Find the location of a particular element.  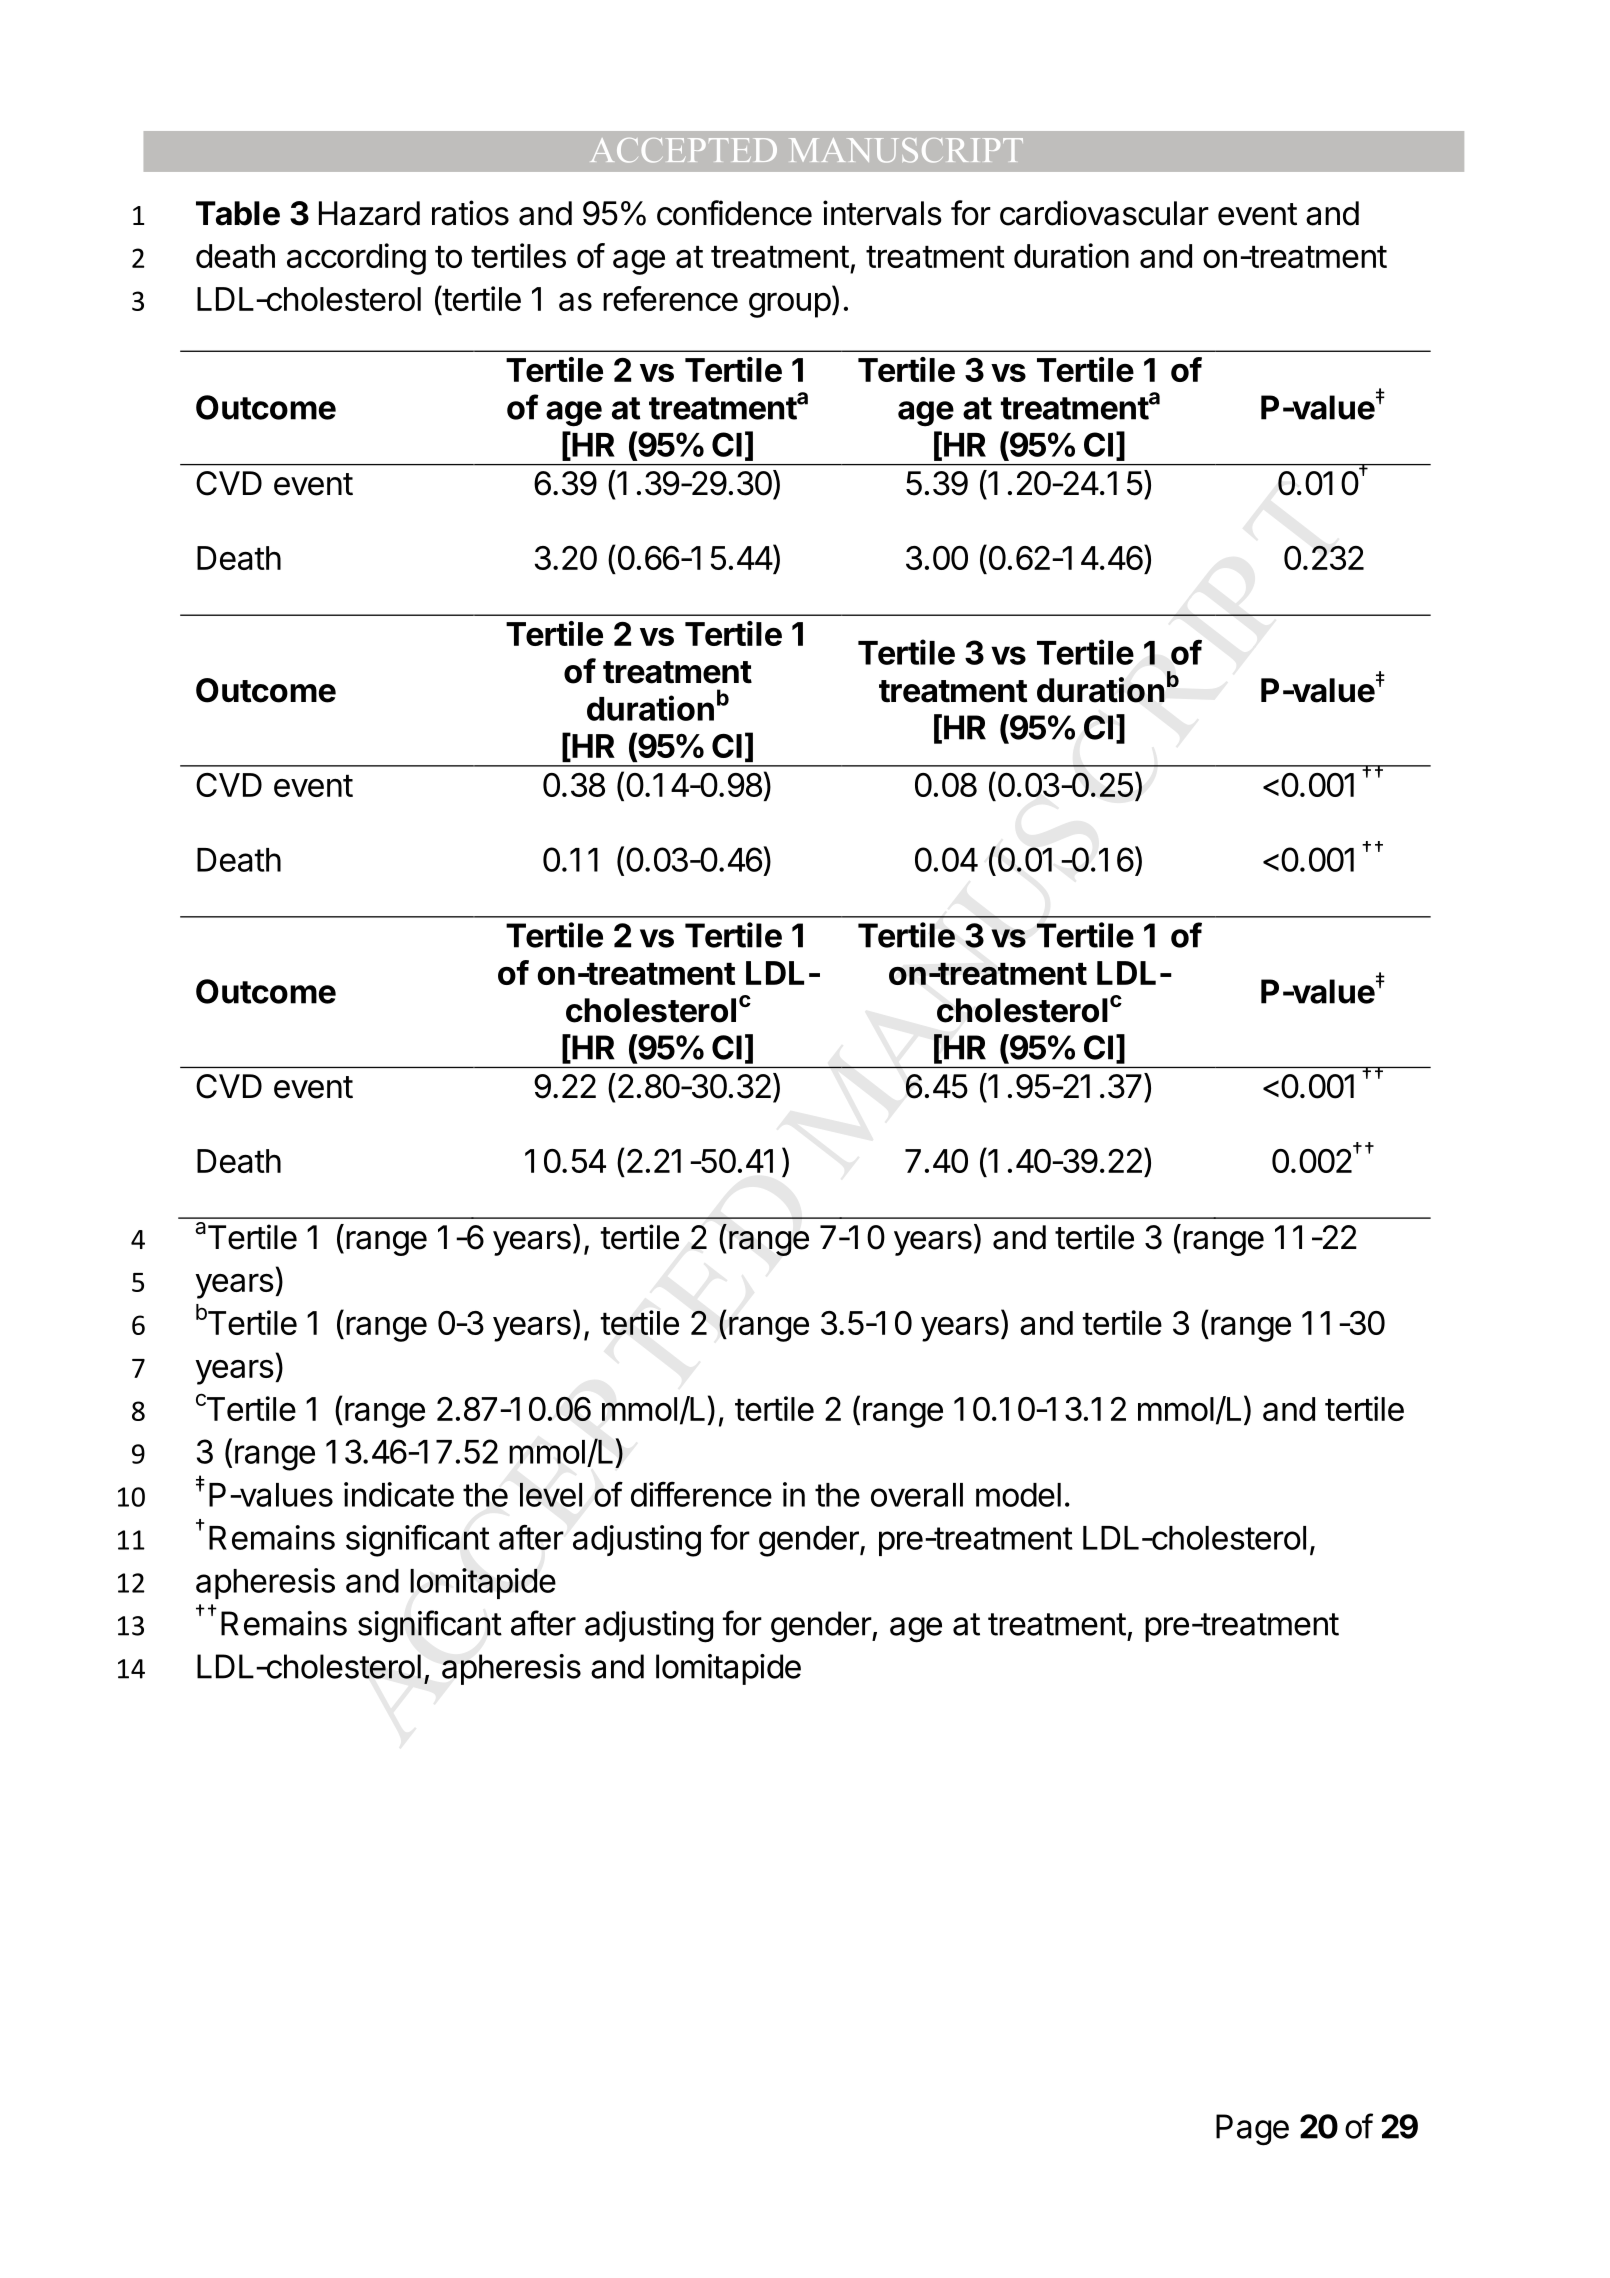

ratios is located at coordinates (470, 213).
